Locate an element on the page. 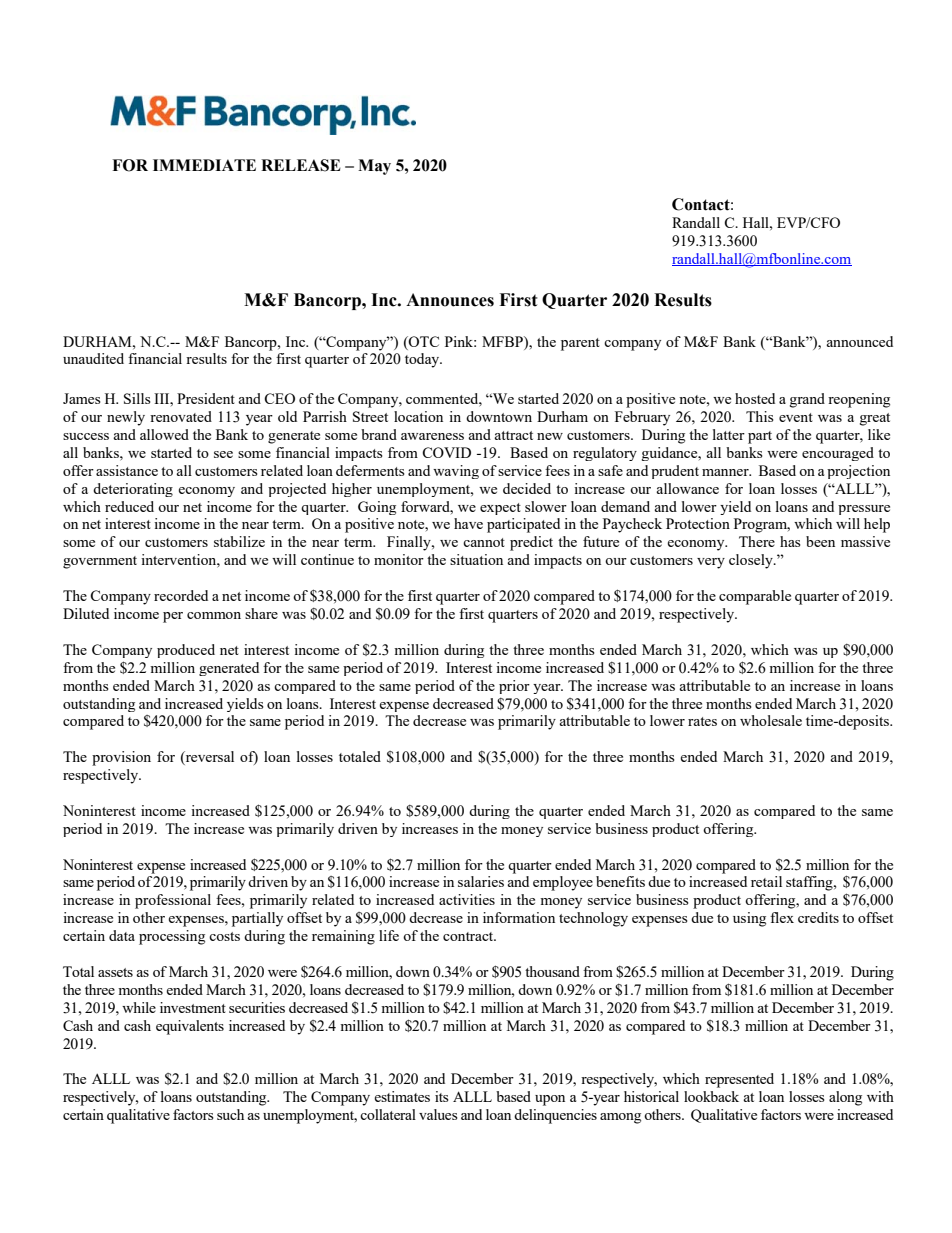 This document has height=1233, width=952. May is located at coordinates (374, 167).
